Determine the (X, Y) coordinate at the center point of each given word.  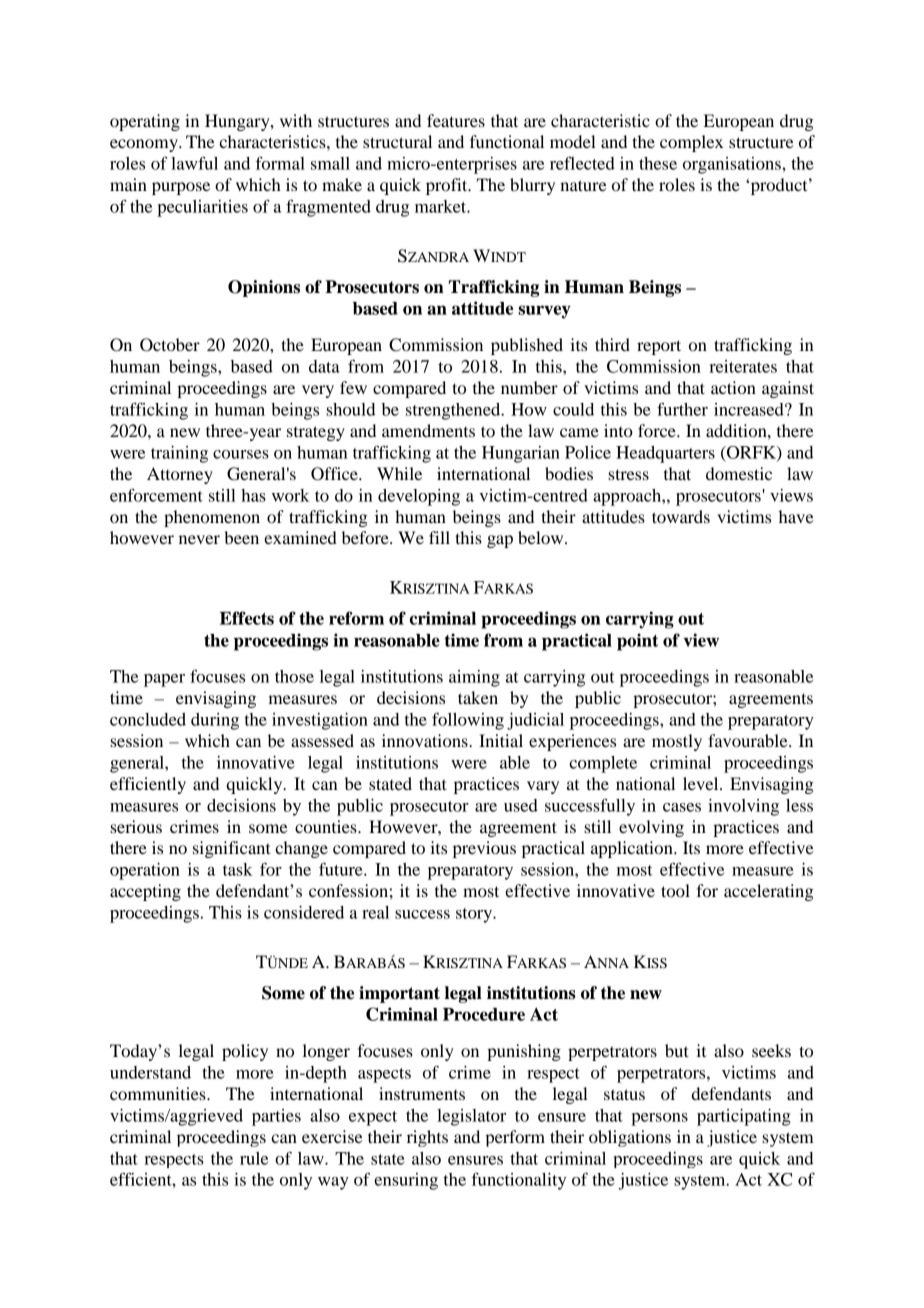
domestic (739, 473)
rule (254, 1158)
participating (744, 1117)
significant (231, 849)
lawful (194, 163)
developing (419, 497)
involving (743, 807)
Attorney (180, 475)
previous (484, 849)
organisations (733, 165)
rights (427, 1138)
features (456, 120)
